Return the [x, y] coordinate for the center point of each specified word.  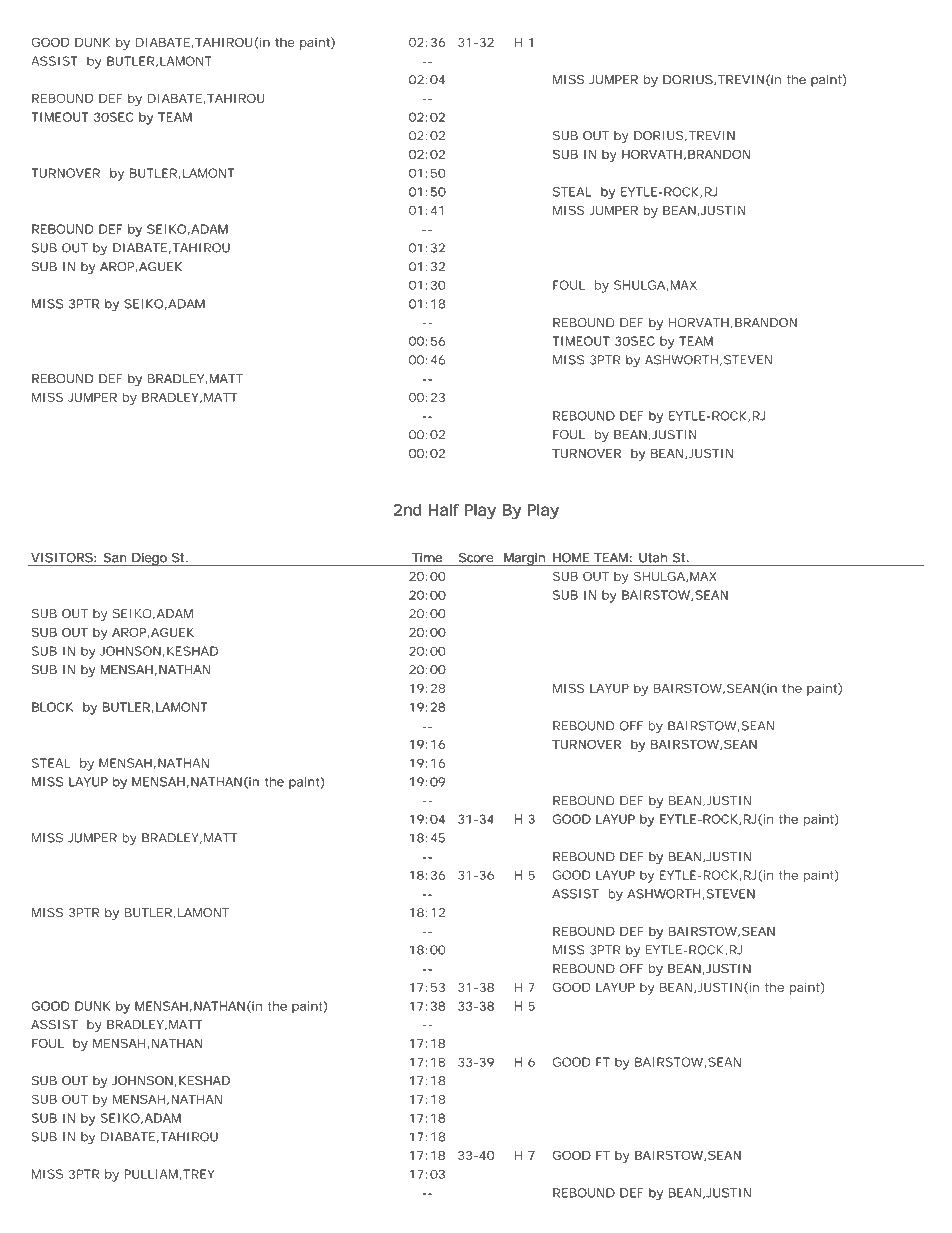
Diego [149, 559]
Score [475, 559]
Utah [652, 559]
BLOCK [52, 707]
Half [444, 510]
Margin [524, 559]
